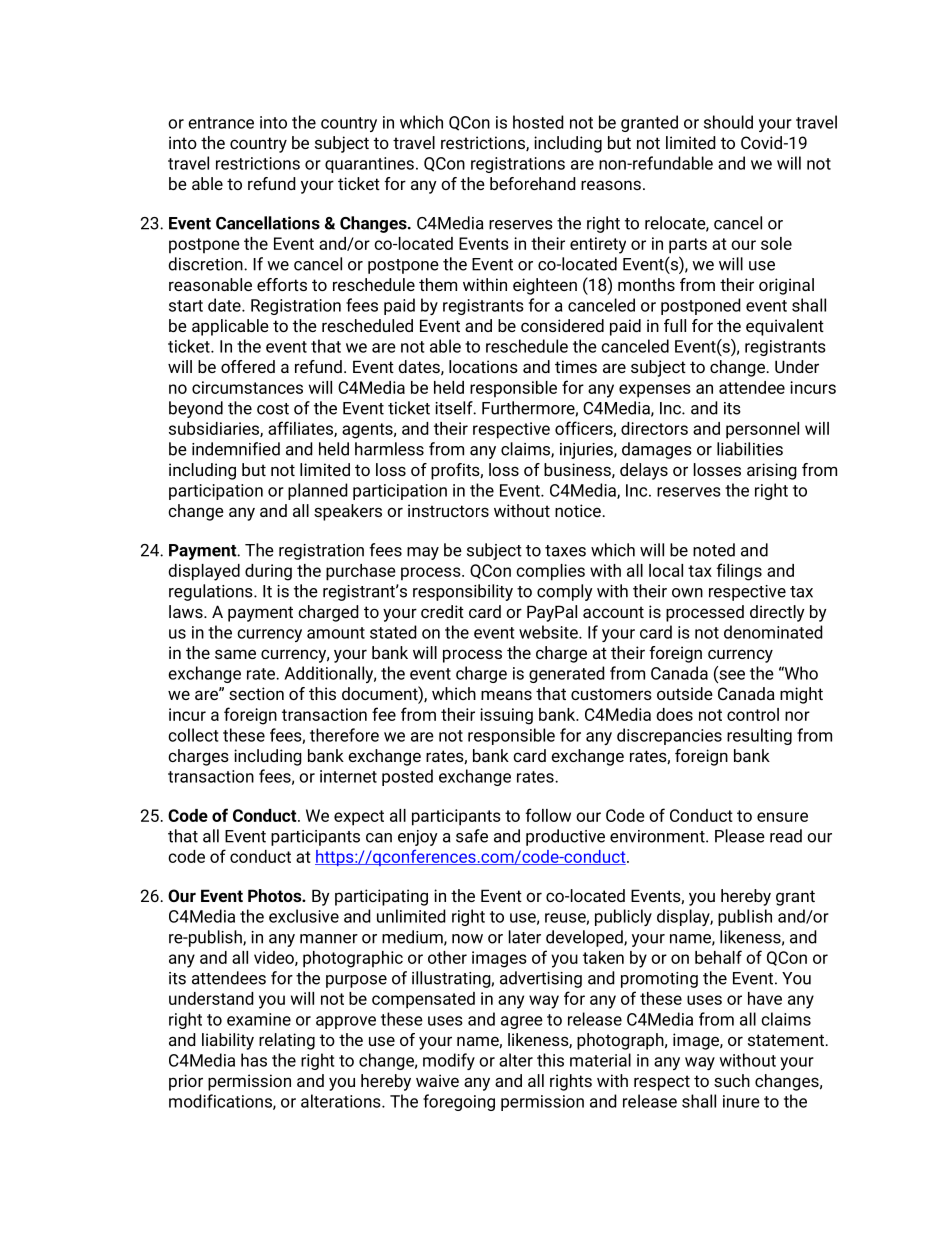  Describe the element at coordinates (525, 937) in the screenshot. I see `later` at that location.
